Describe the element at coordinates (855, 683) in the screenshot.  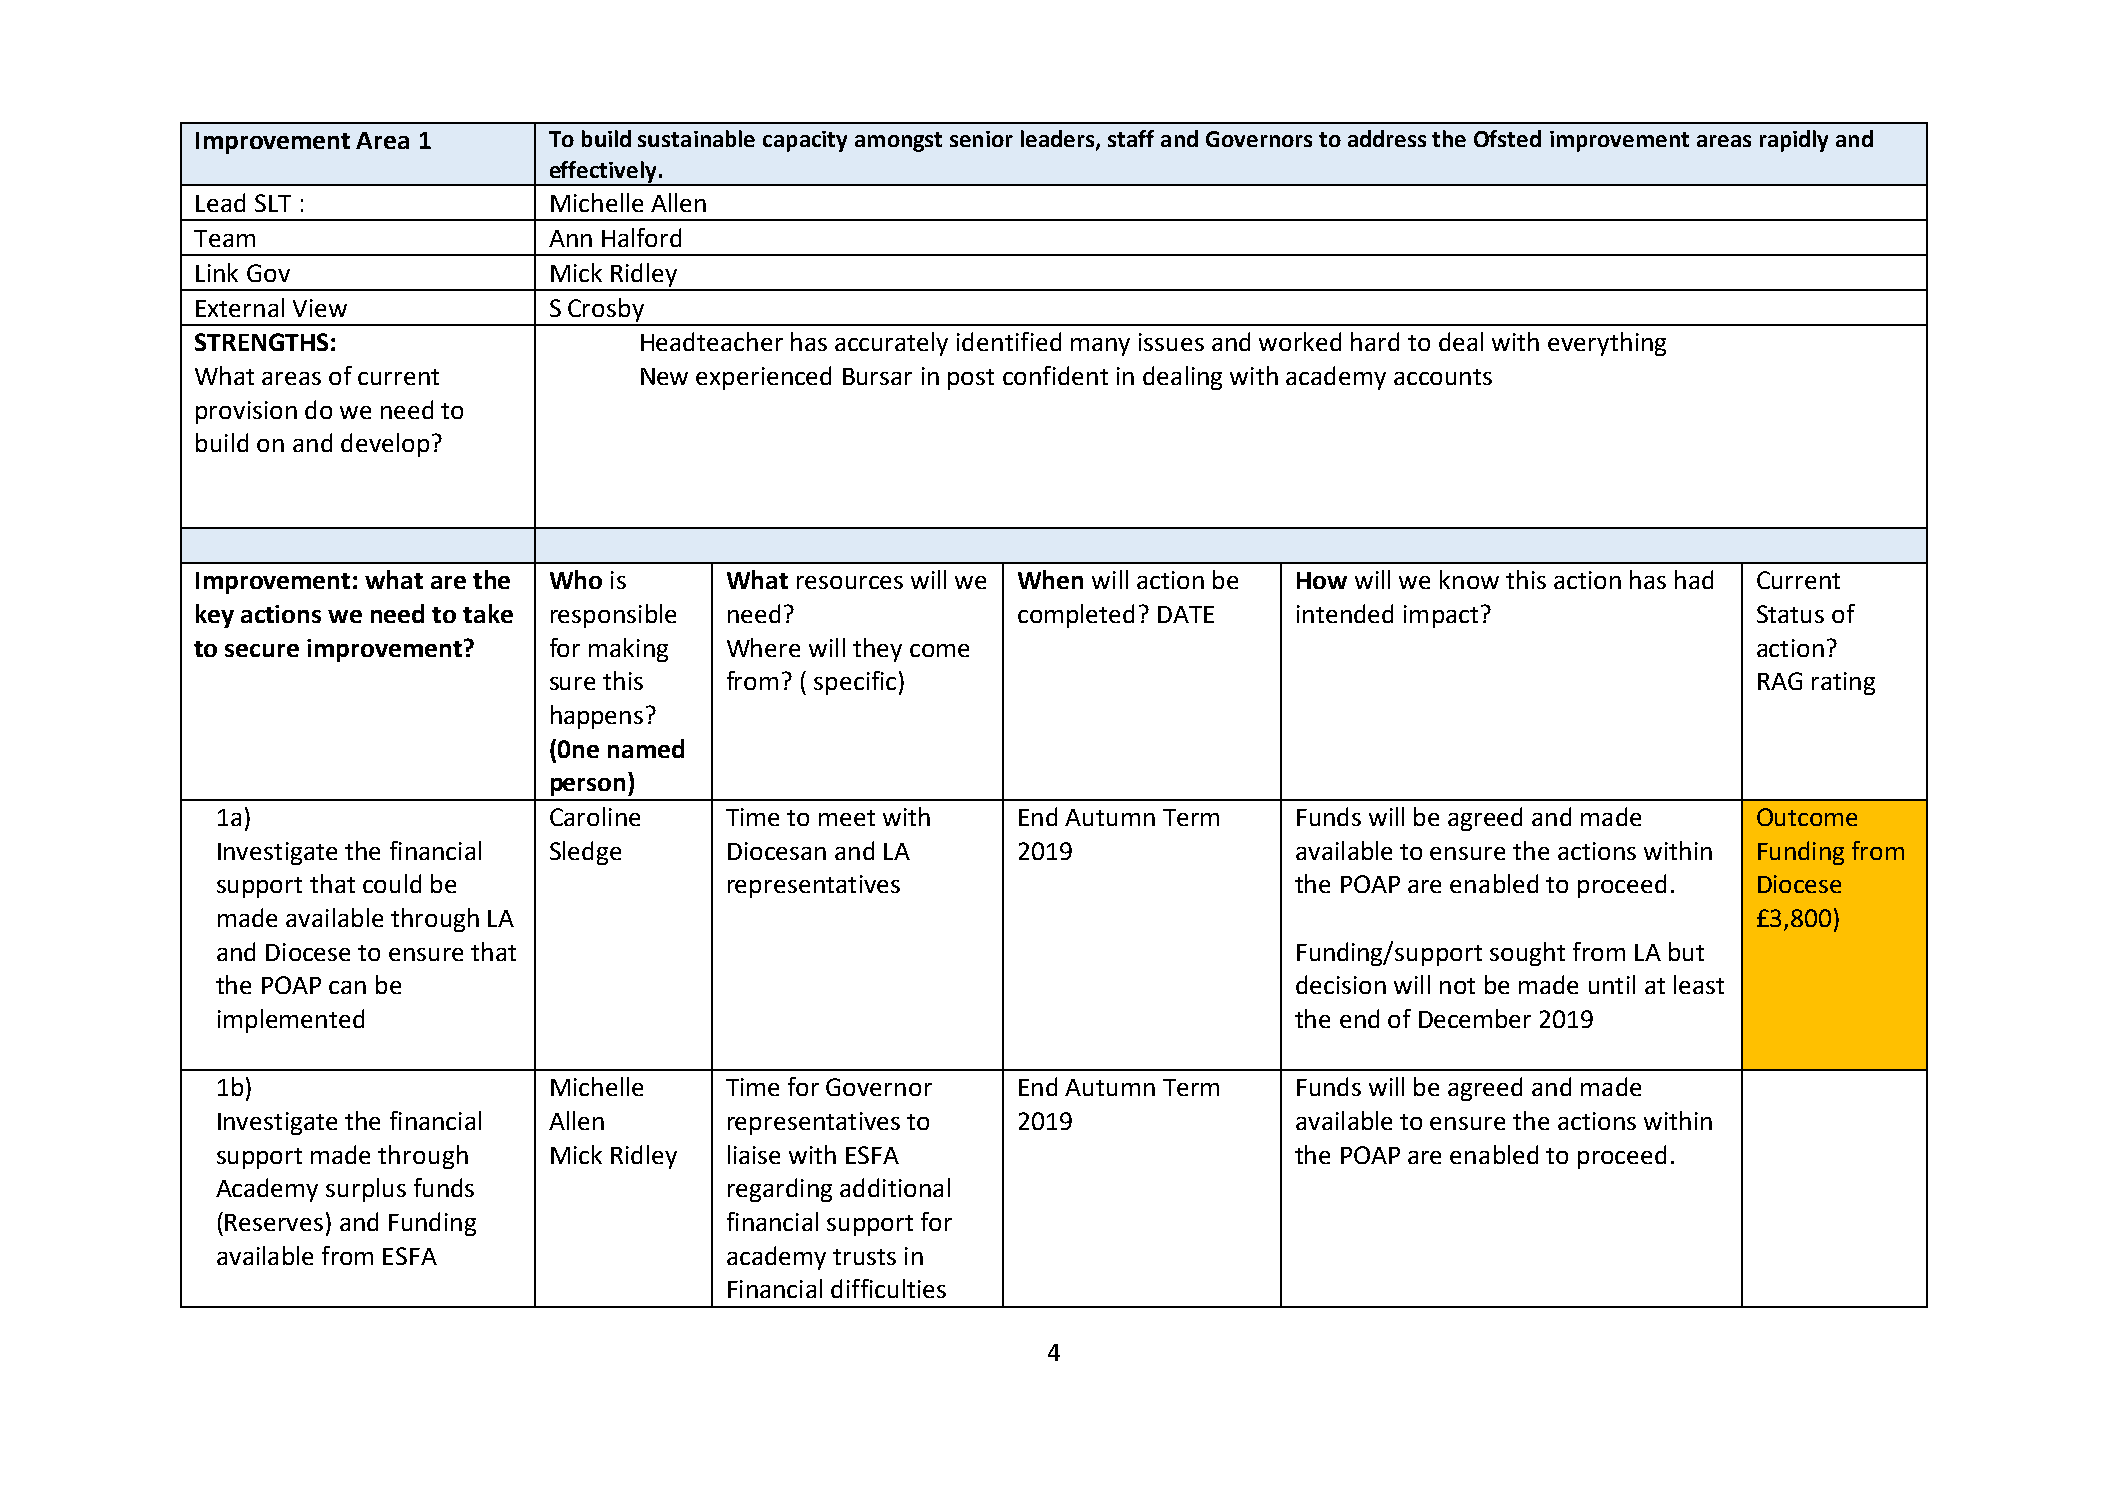
I see `specific` at that location.
